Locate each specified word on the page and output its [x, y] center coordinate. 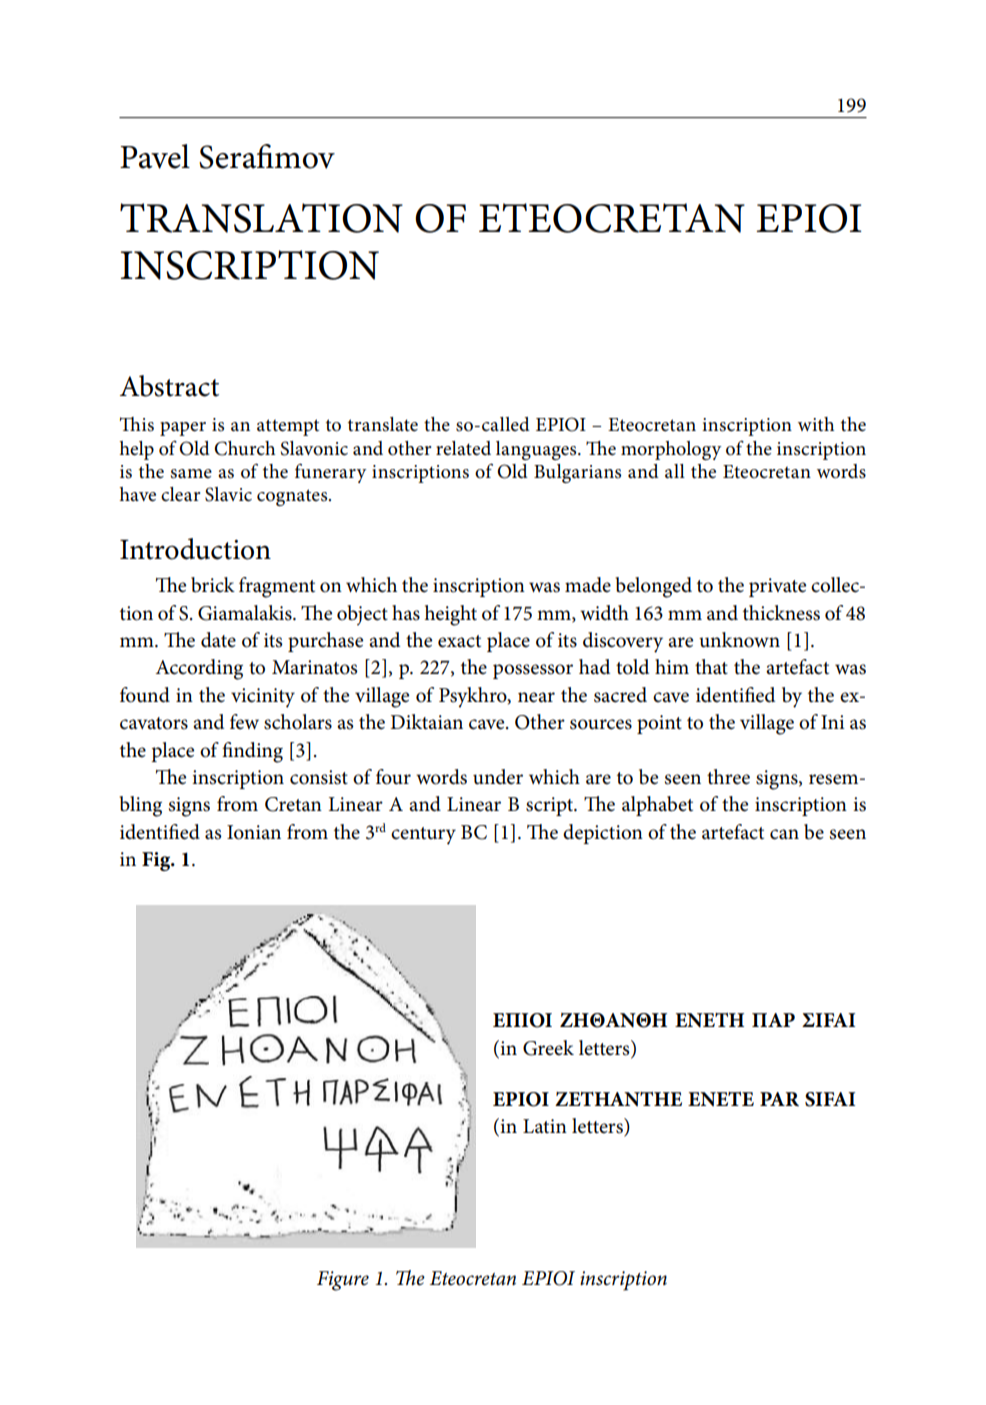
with [816, 424]
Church [244, 448]
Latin [545, 1126]
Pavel [155, 156]
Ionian [254, 832]
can [784, 834]
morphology [671, 450]
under [498, 777]
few [244, 722]
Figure [343, 1281]
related [463, 448]
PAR [779, 1099]
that [711, 667]
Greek [548, 1048]
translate [383, 424]
